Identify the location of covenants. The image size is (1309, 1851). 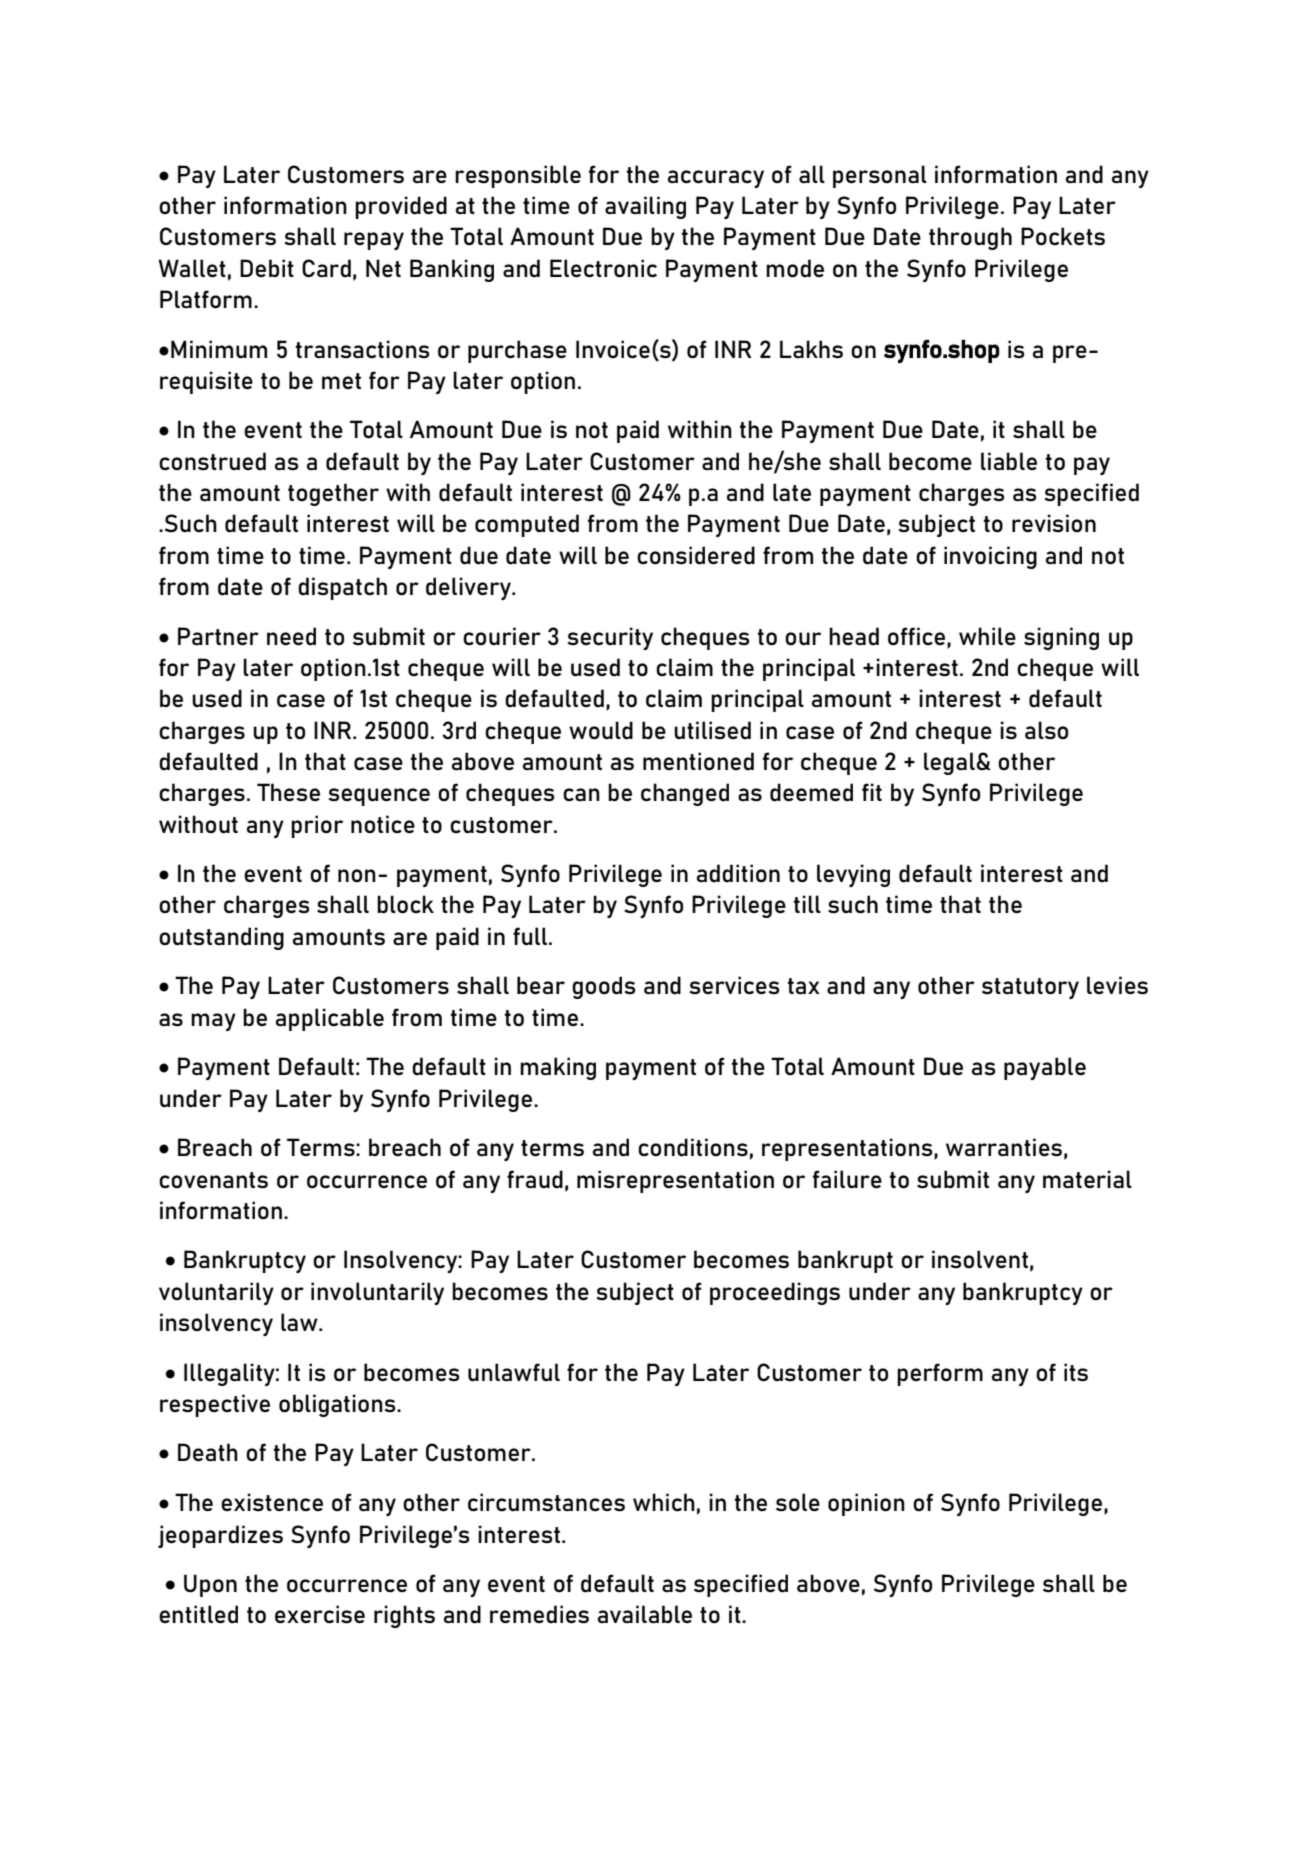
(213, 1180).
